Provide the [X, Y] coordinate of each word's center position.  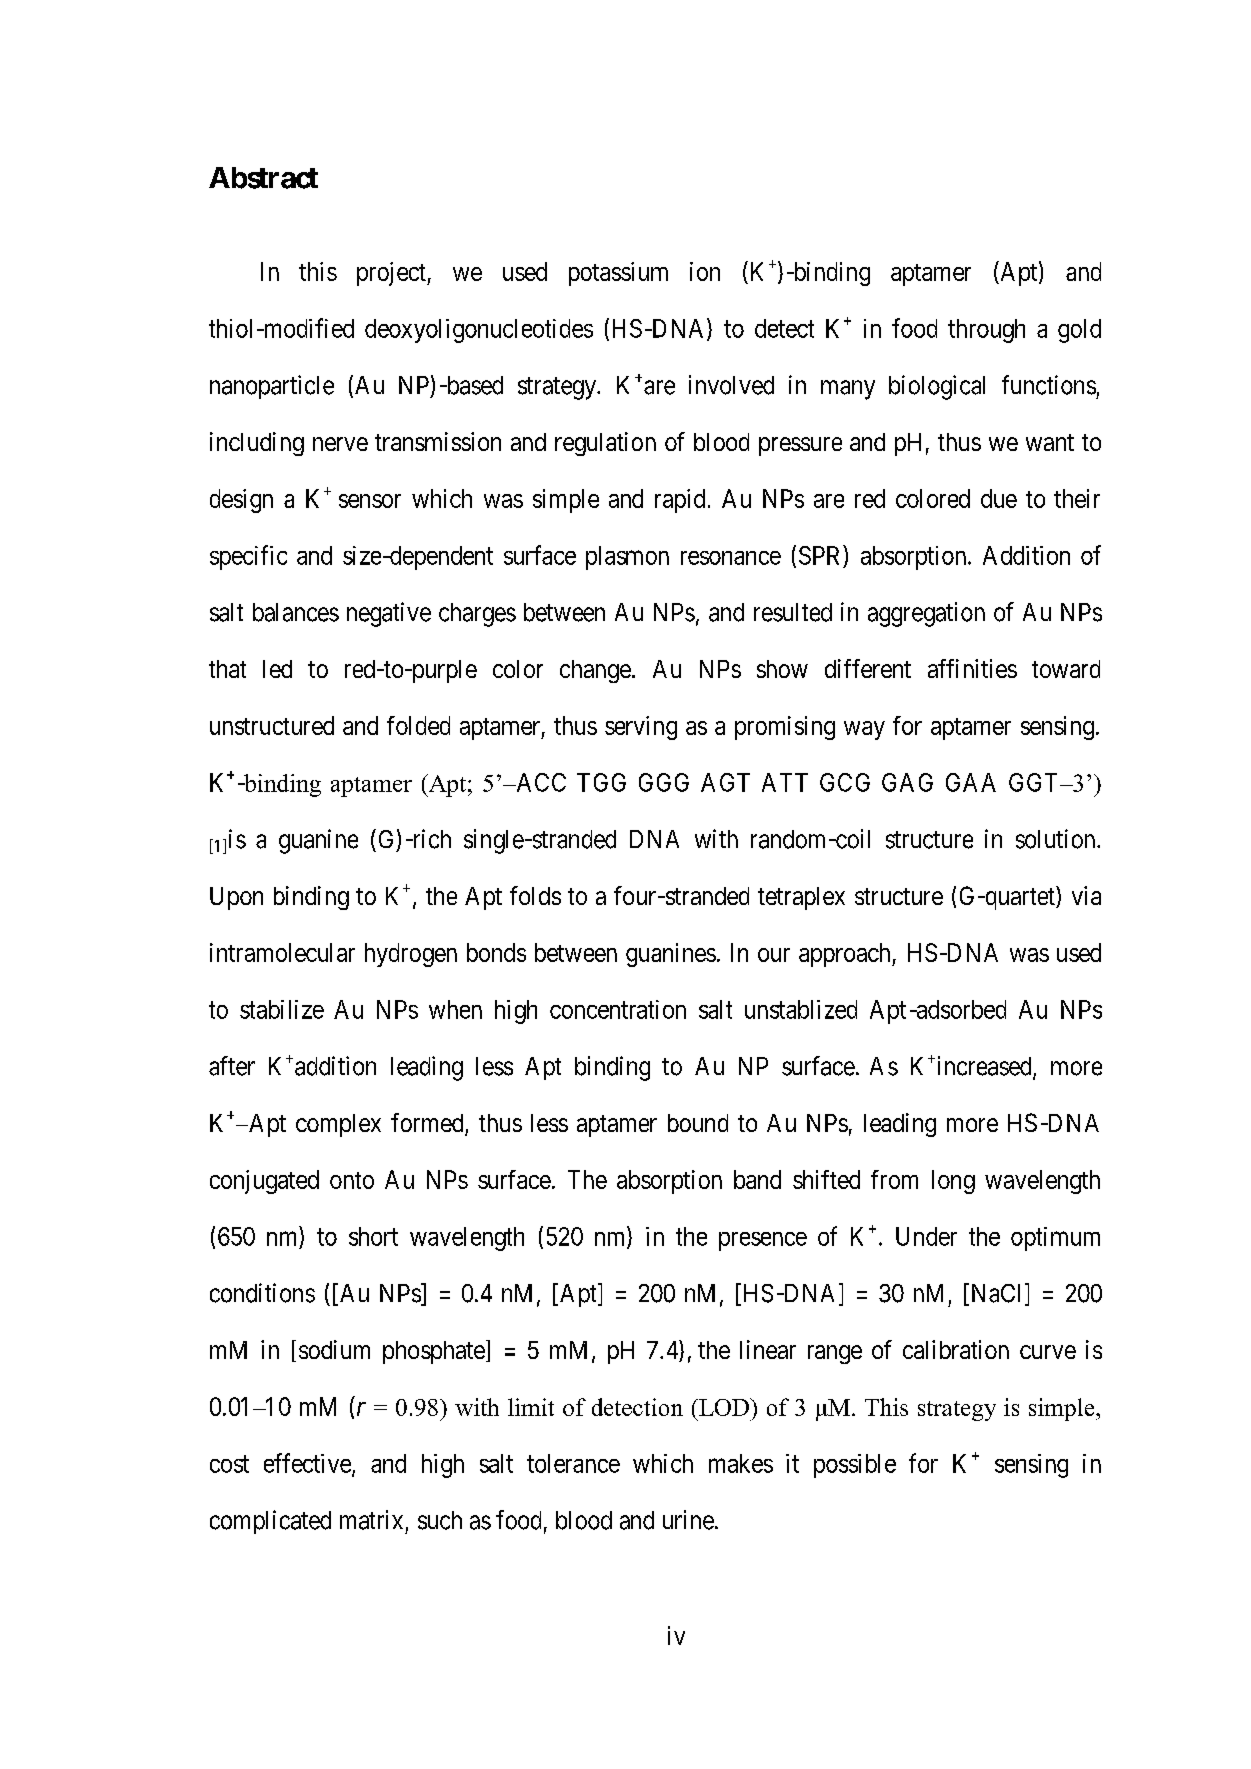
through [986, 331]
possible [855, 1466]
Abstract [263, 178]
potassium [618, 274]
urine [688, 1520]
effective [308, 1464]
